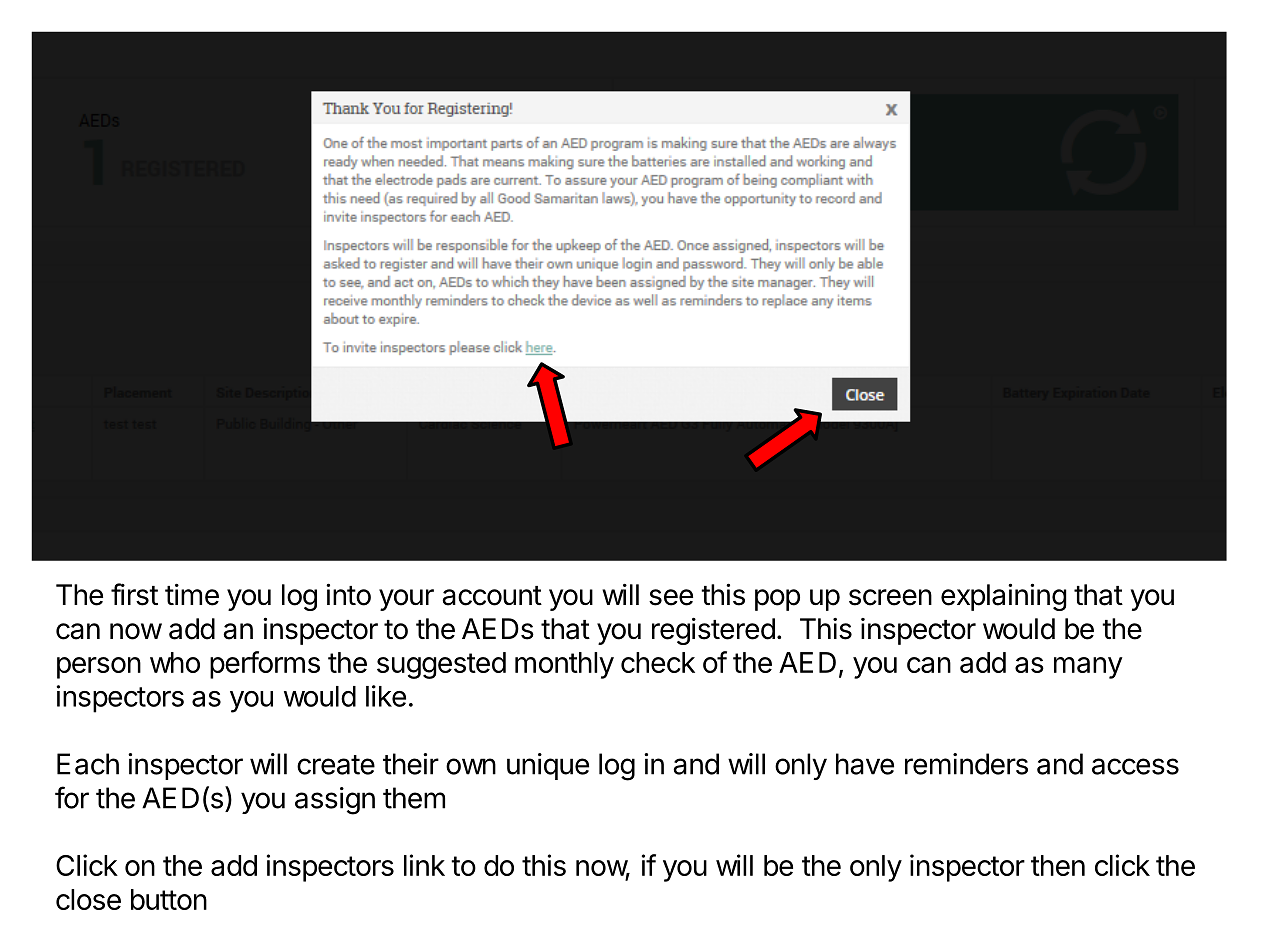 The image size is (1270, 952). What do you see at coordinates (424, 865) in the screenshot?
I see `link` at bounding box center [424, 865].
